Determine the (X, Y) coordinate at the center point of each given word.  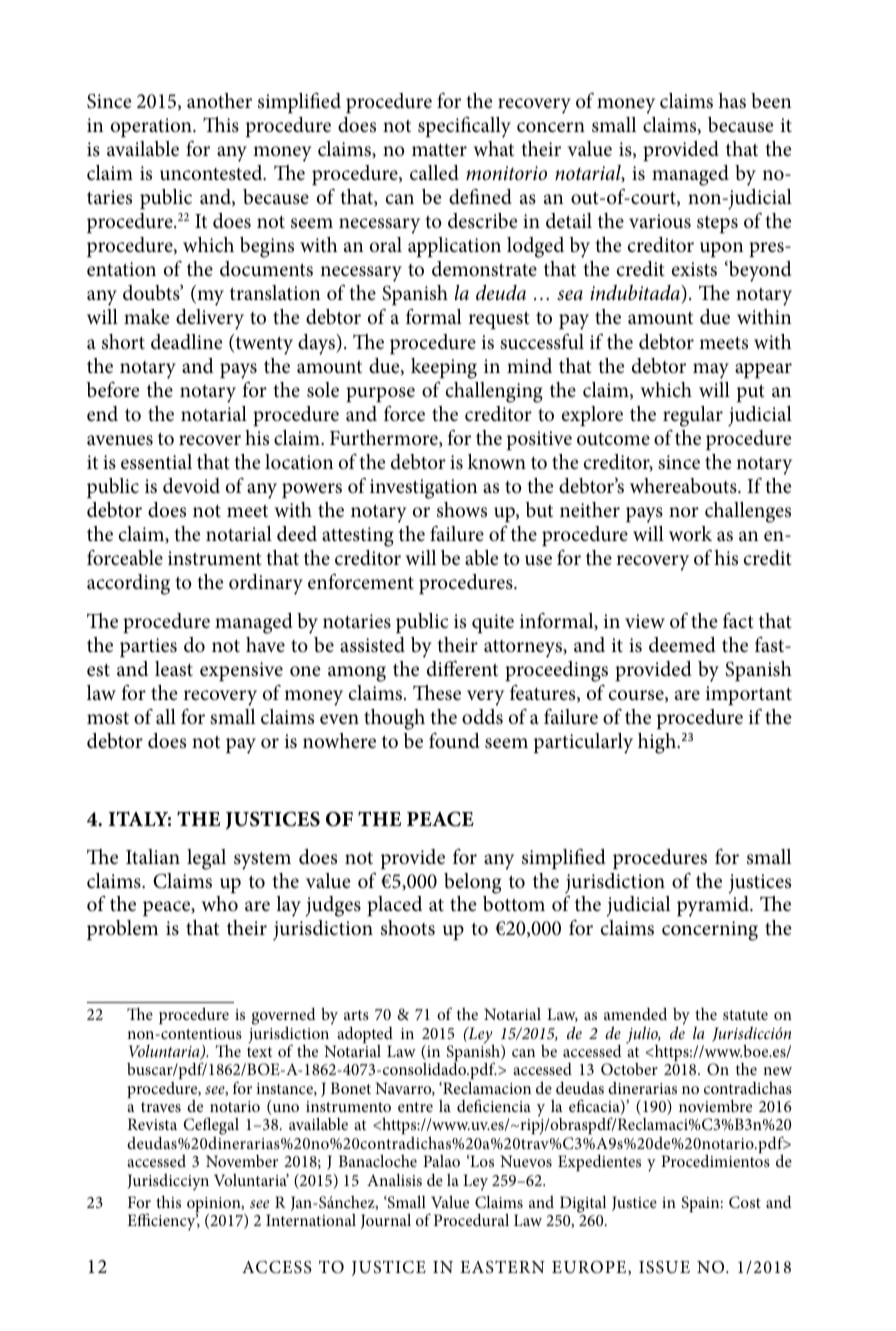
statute (745, 1015)
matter (439, 150)
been (771, 101)
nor (684, 512)
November (242, 1161)
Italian (153, 856)
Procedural (471, 1219)
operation (152, 127)
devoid (191, 486)
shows (462, 510)
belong (472, 883)
